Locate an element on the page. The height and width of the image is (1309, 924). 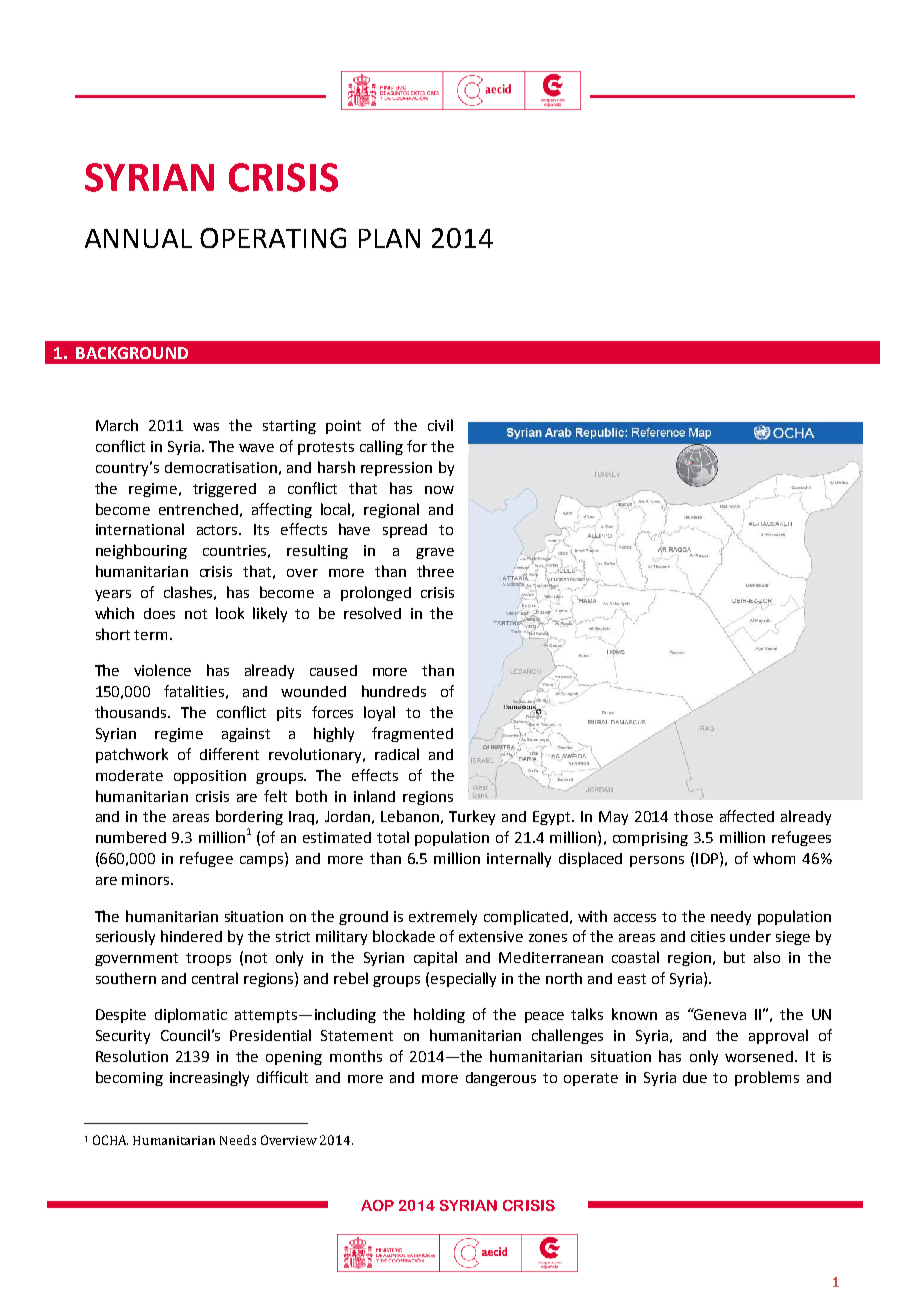
grave is located at coordinates (435, 553).
